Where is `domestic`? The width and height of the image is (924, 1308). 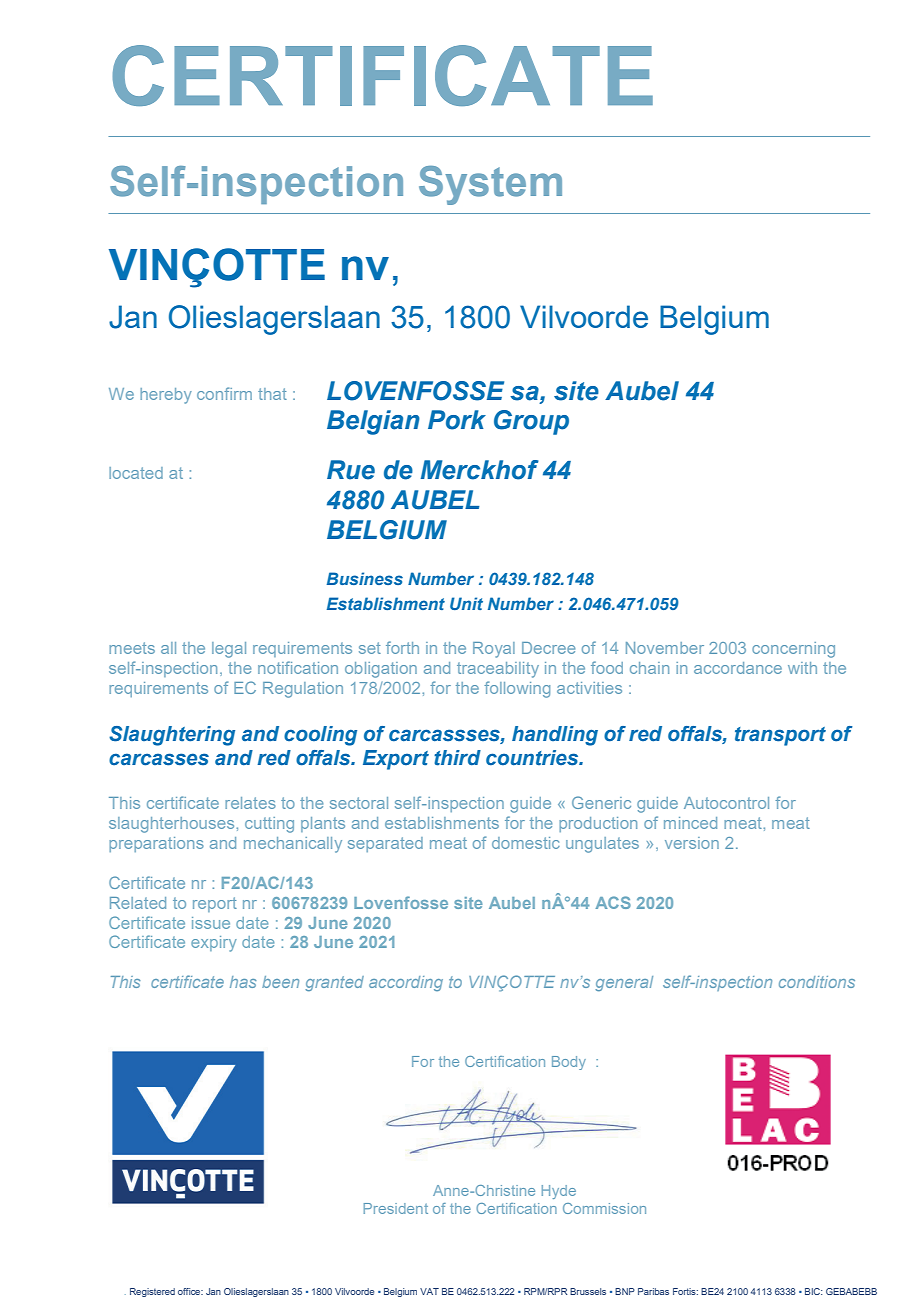 domestic is located at coordinates (526, 843).
